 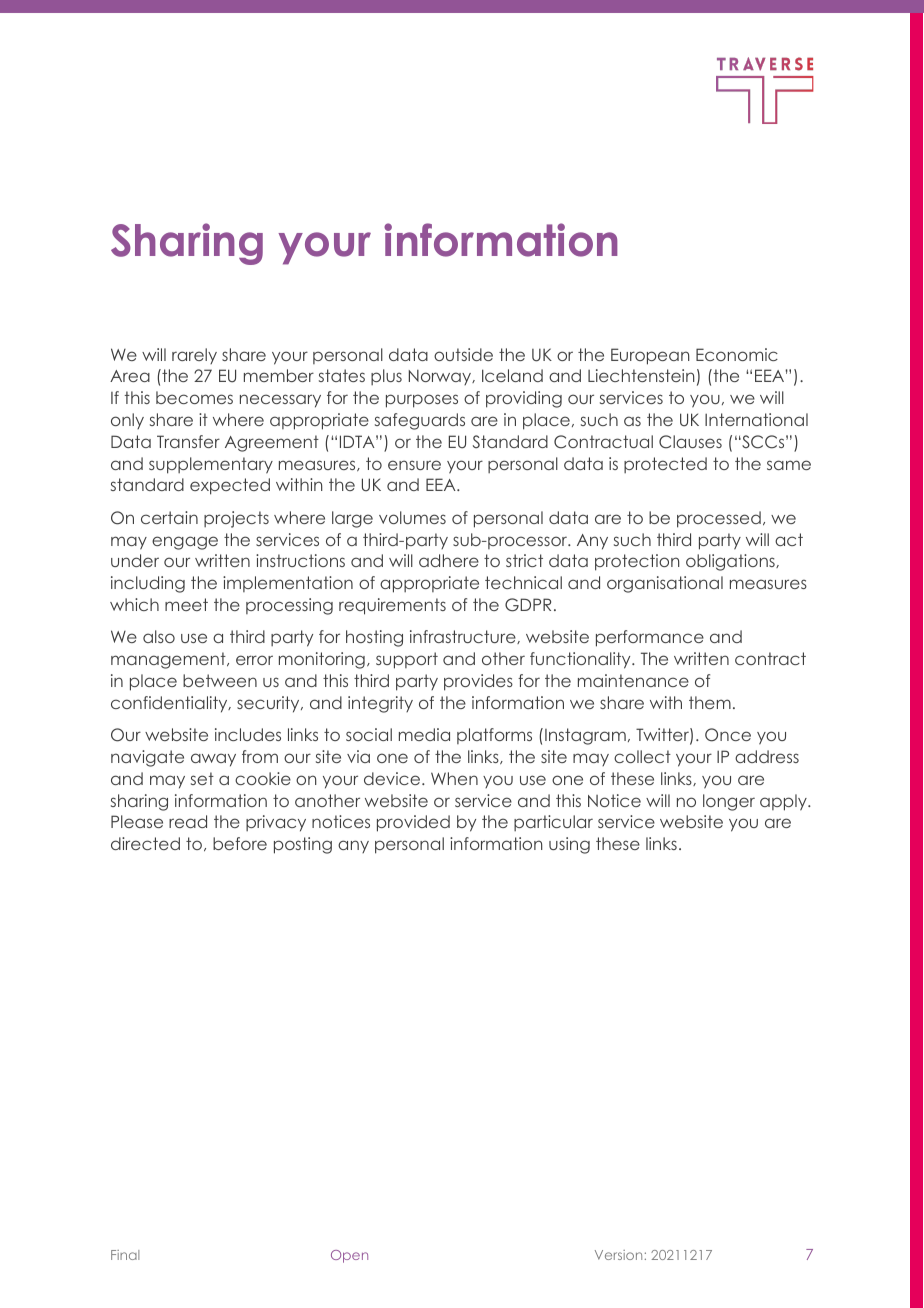 I want to click on apply, so click(x=784, y=802).
